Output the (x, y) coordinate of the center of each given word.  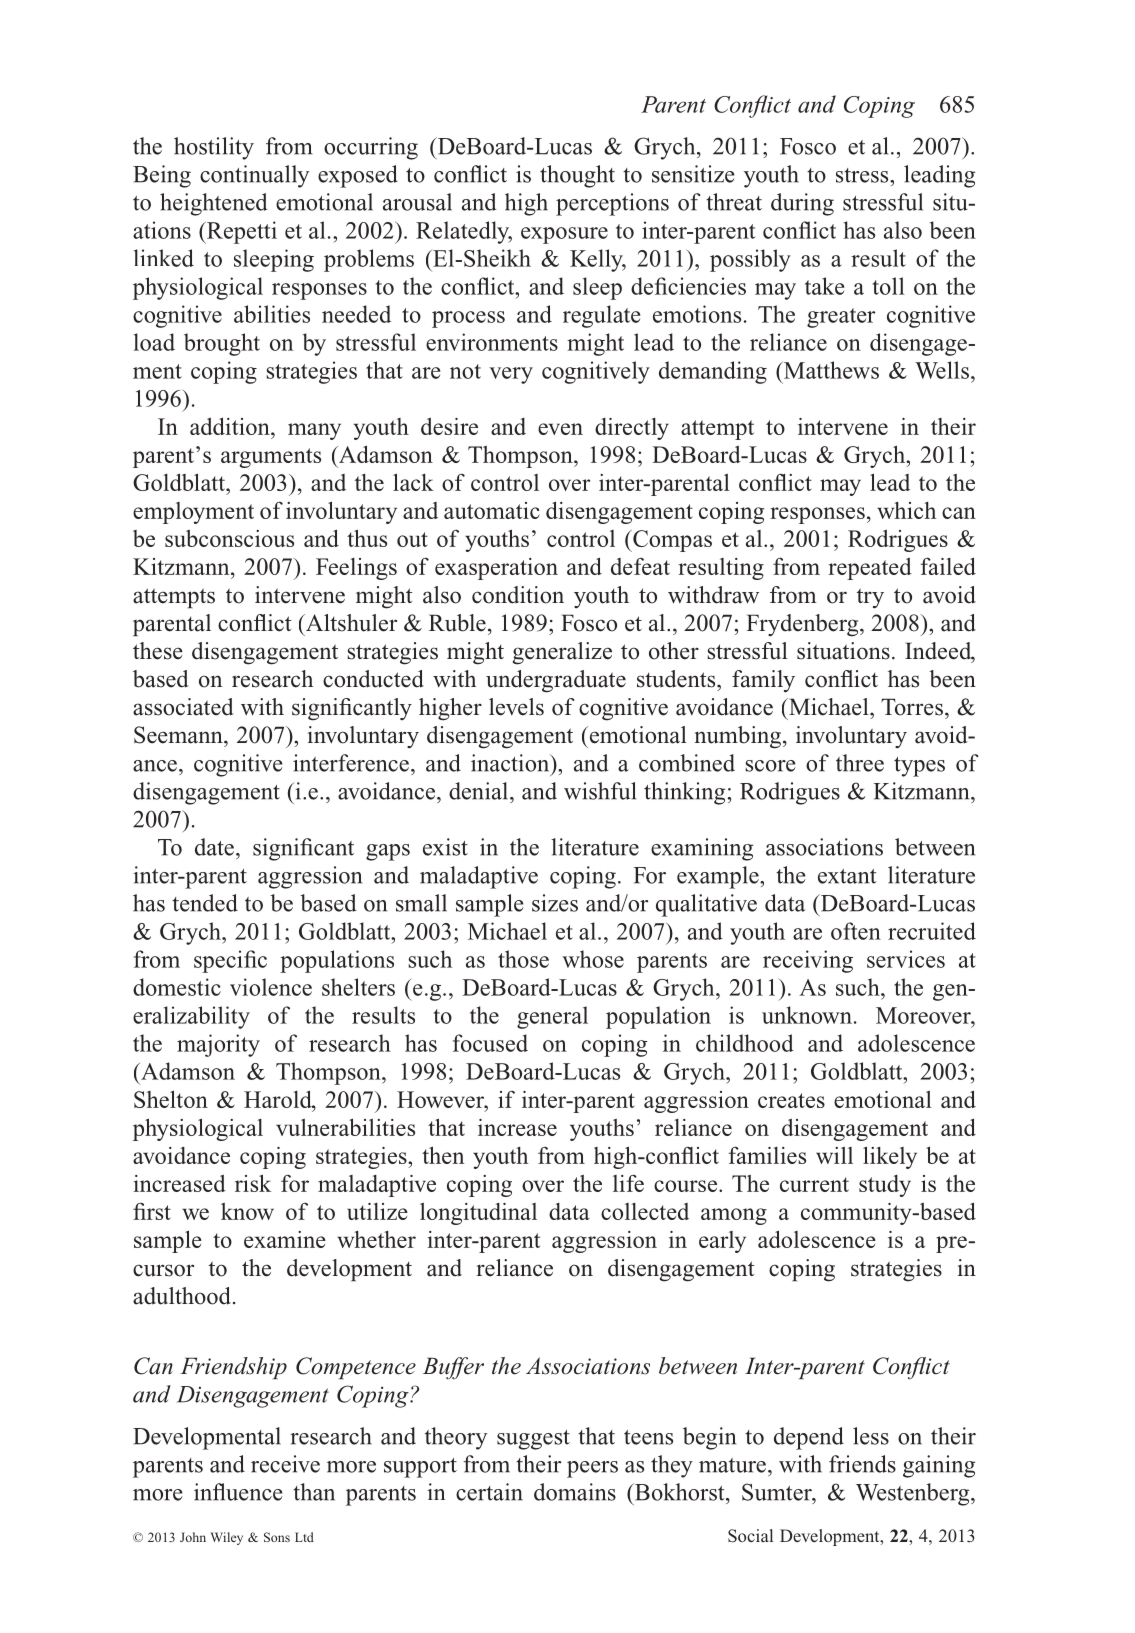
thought (577, 176)
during (802, 204)
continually (254, 176)
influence (238, 1492)
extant (847, 876)
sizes (555, 903)
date (214, 847)
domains (575, 1492)
